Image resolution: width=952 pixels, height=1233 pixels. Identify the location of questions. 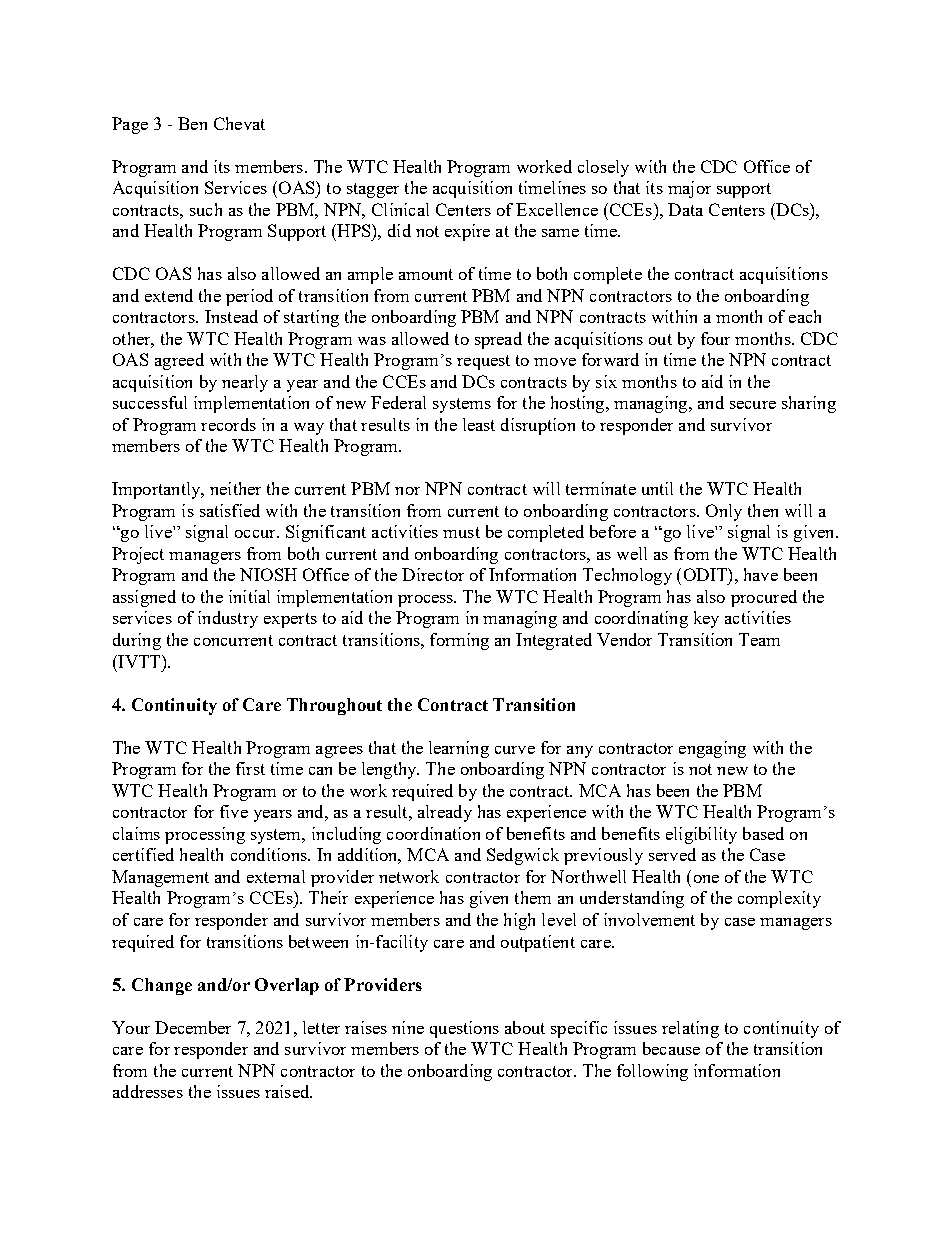
(464, 1029).
